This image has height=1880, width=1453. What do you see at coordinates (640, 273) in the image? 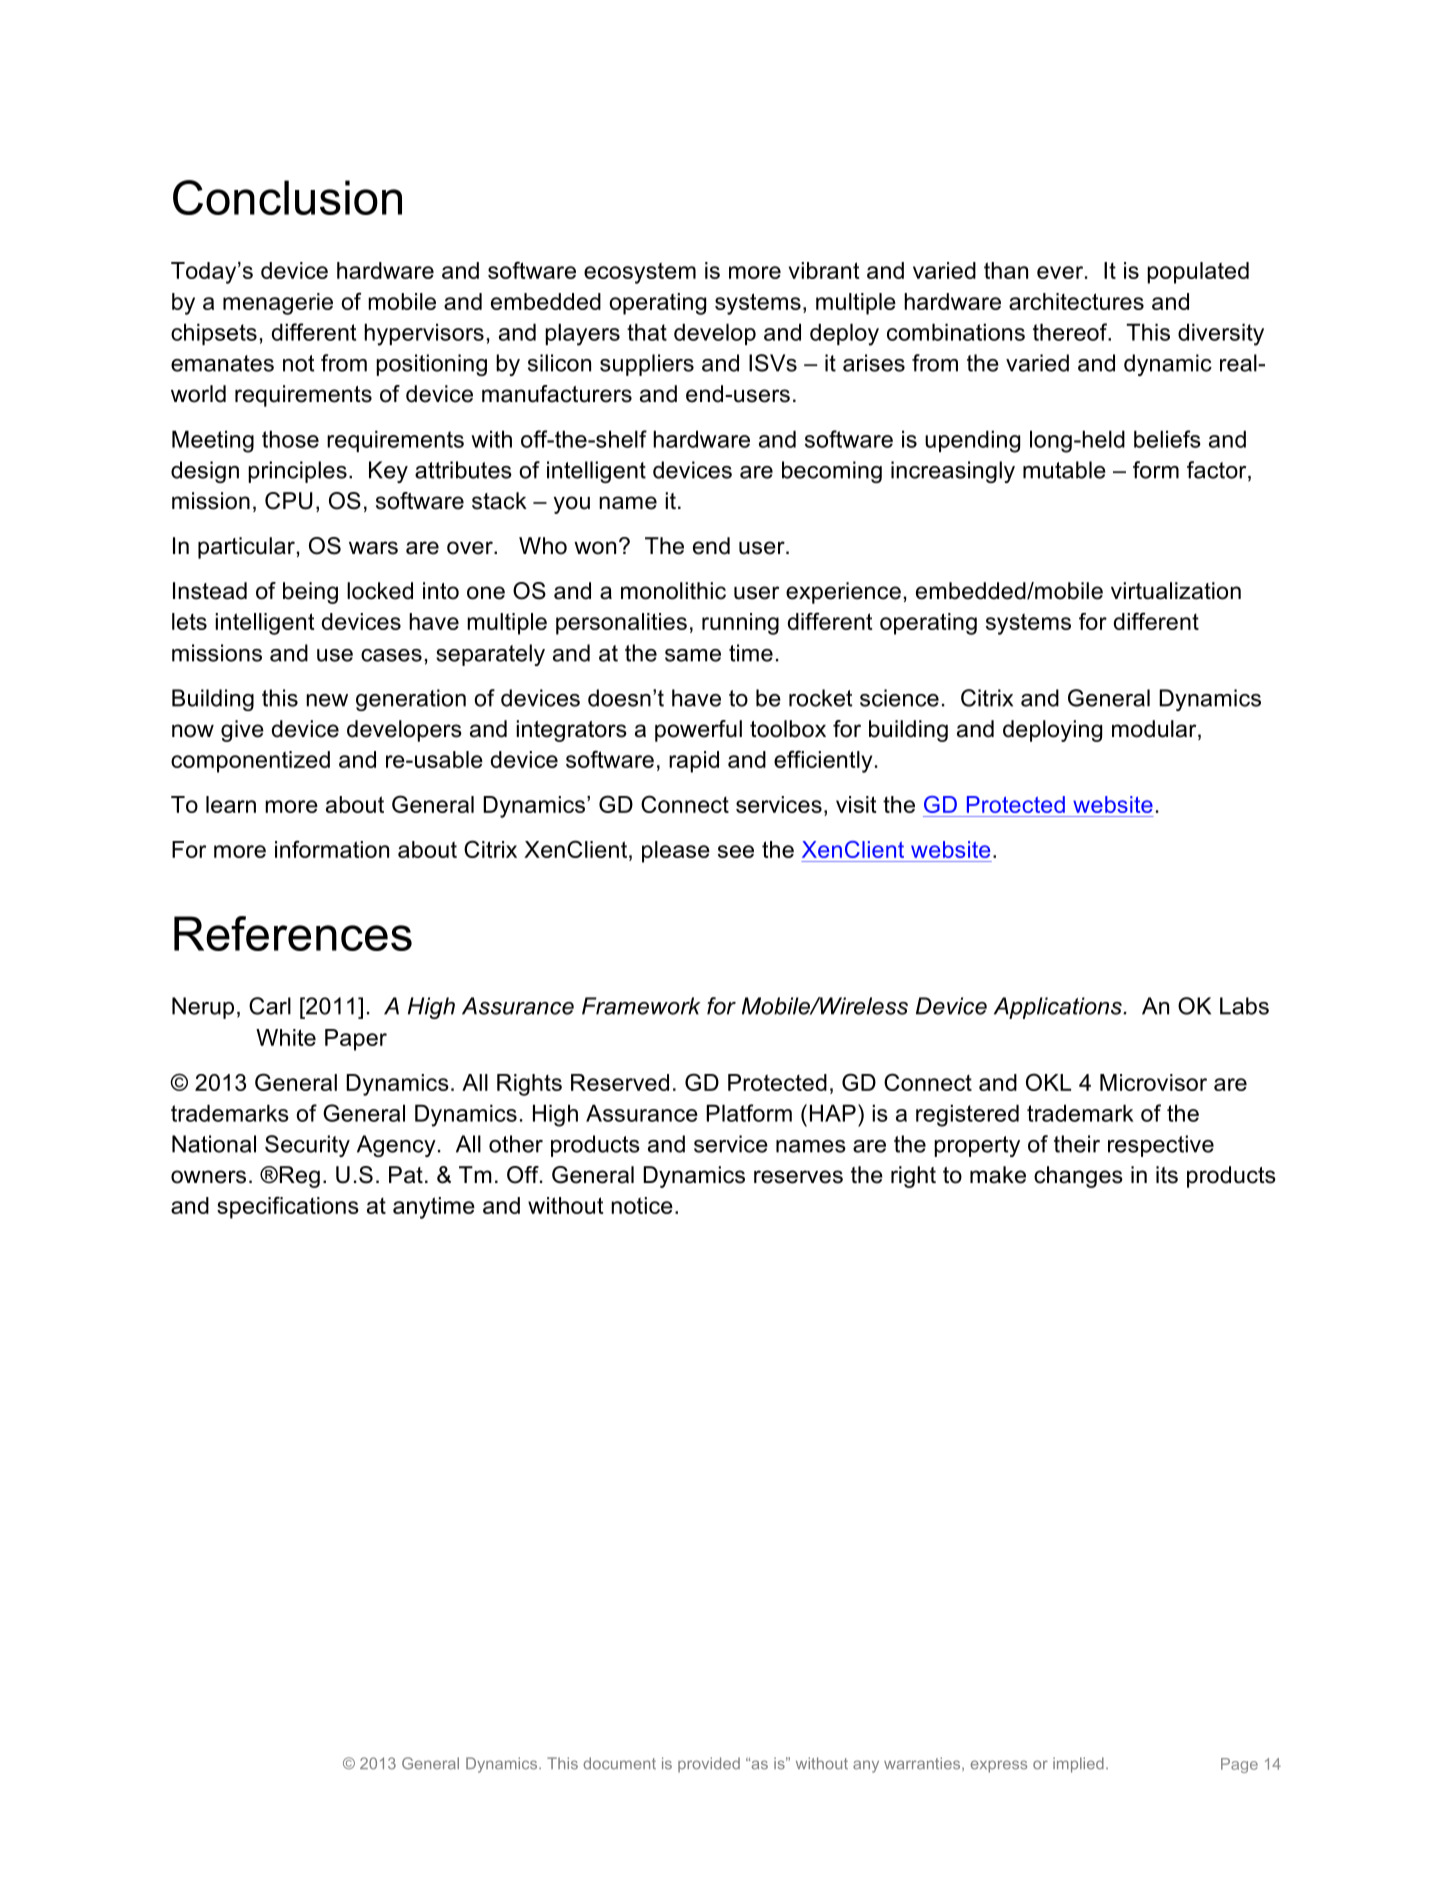
I see `ecosystem` at bounding box center [640, 273].
